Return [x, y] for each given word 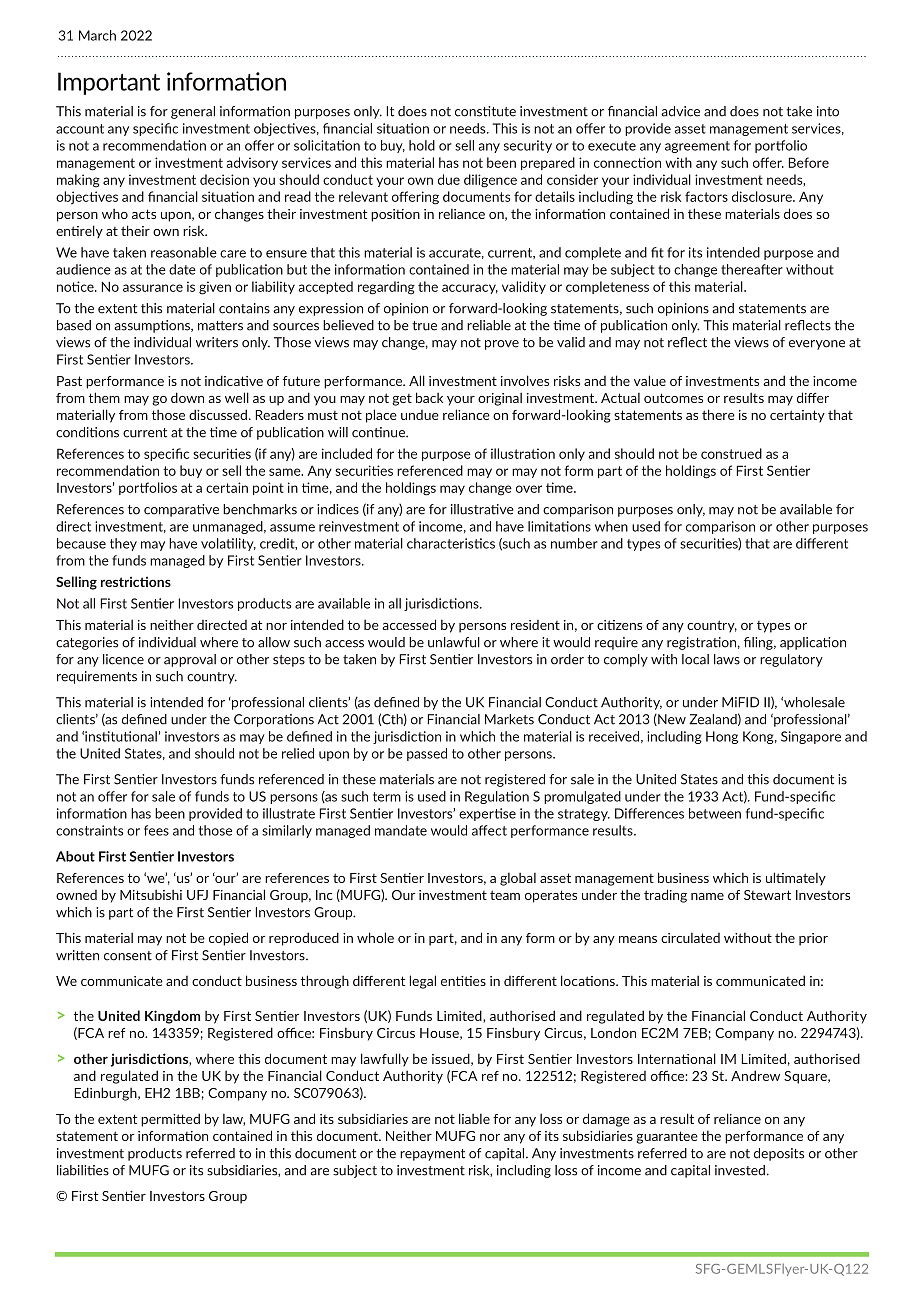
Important [109, 83]
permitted [170, 1120]
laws [727, 659]
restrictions [136, 581]
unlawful [454, 642]
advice [680, 111]
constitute [485, 111]
